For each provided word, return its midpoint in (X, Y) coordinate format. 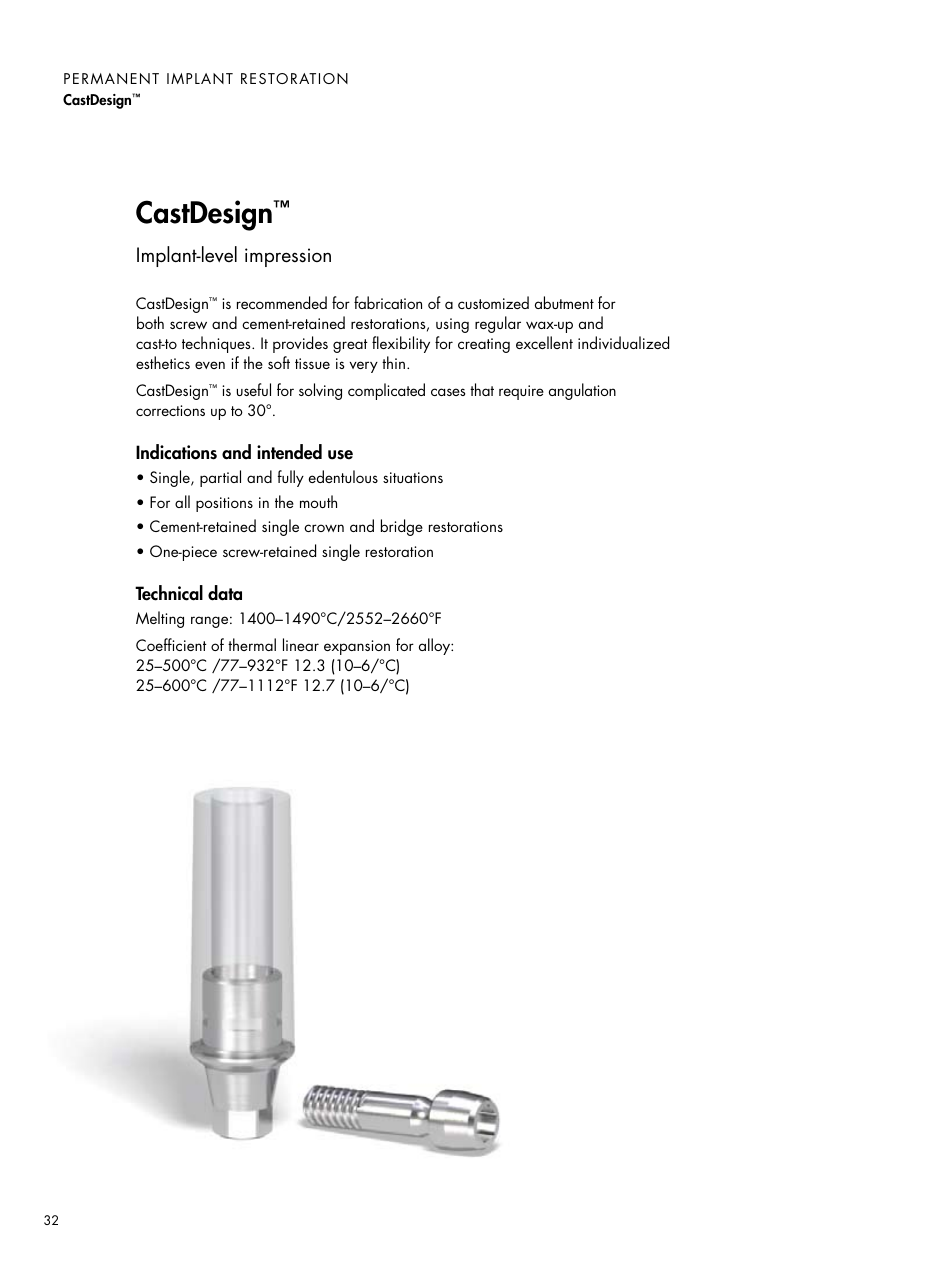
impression (288, 257)
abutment (564, 302)
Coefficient (171, 644)
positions (224, 504)
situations (413, 477)
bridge (402, 527)
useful (254, 389)
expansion (357, 647)
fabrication (388, 302)
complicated (386, 391)
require (521, 392)
